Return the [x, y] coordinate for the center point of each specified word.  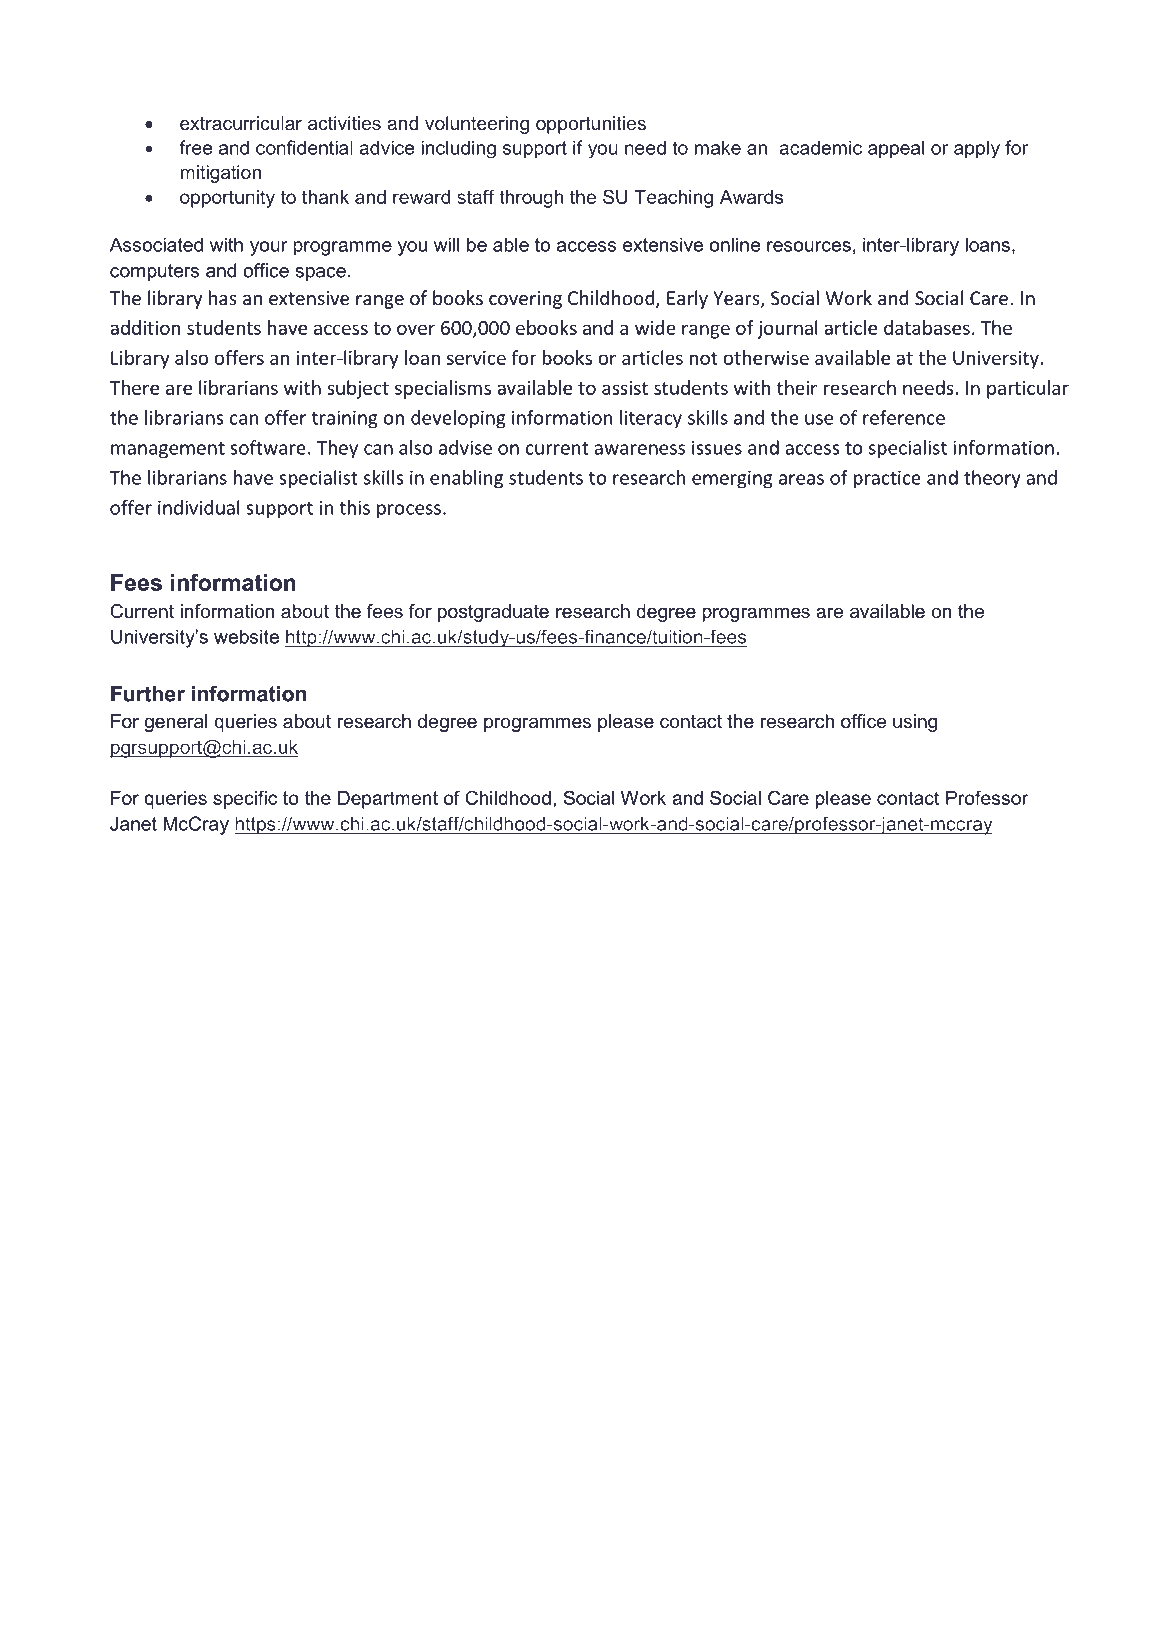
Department [388, 800]
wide [655, 327]
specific [245, 799]
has [223, 297]
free [195, 147]
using [915, 723]
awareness [639, 449]
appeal [896, 149]
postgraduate [493, 613]
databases [927, 327]
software [268, 447]
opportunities [591, 125]
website [246, 636]
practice [887, 479]
